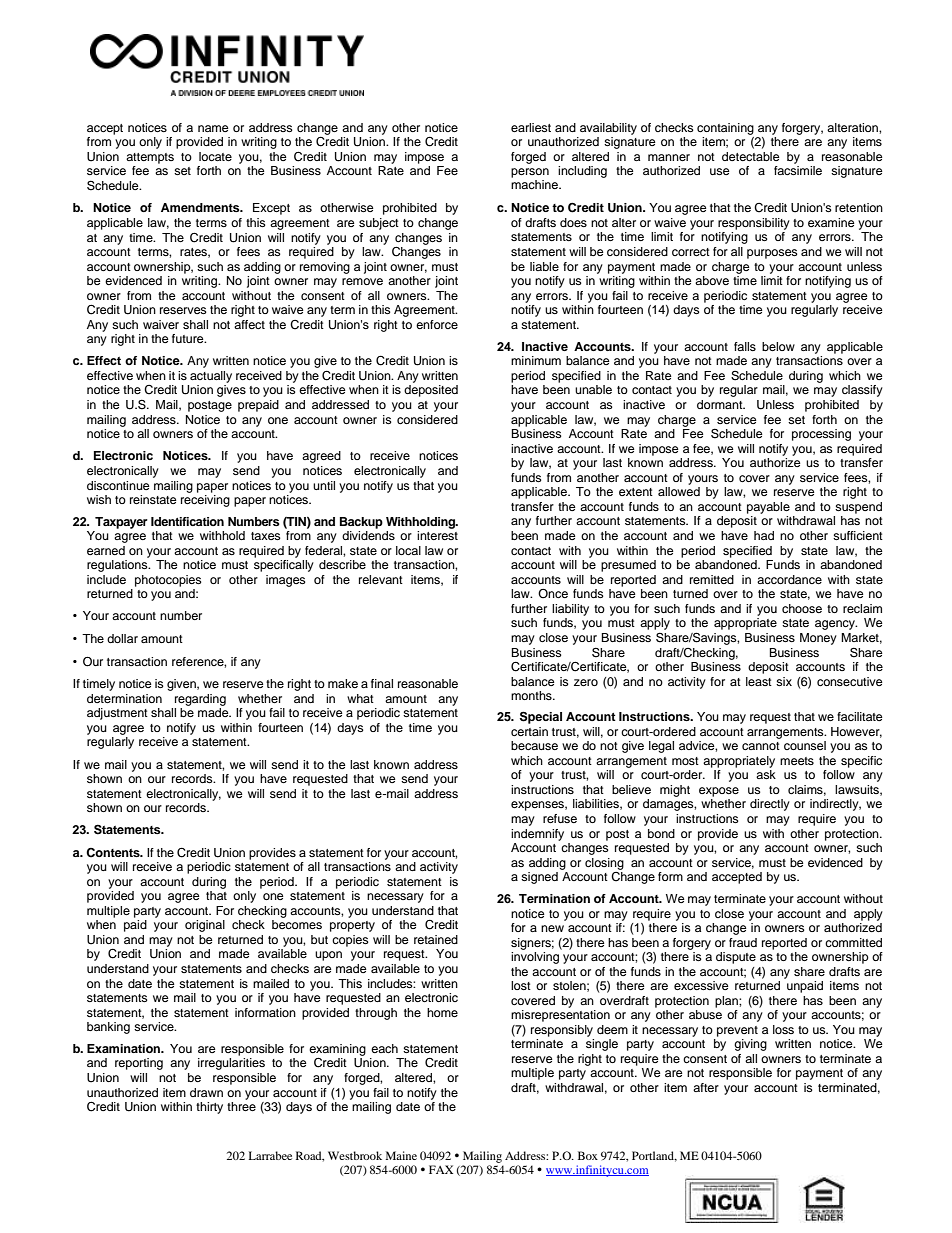 The width and height of the document is (952, 1233). Describe the element at coordinates (751, 156) in the document. I see `detectable` at that location.
